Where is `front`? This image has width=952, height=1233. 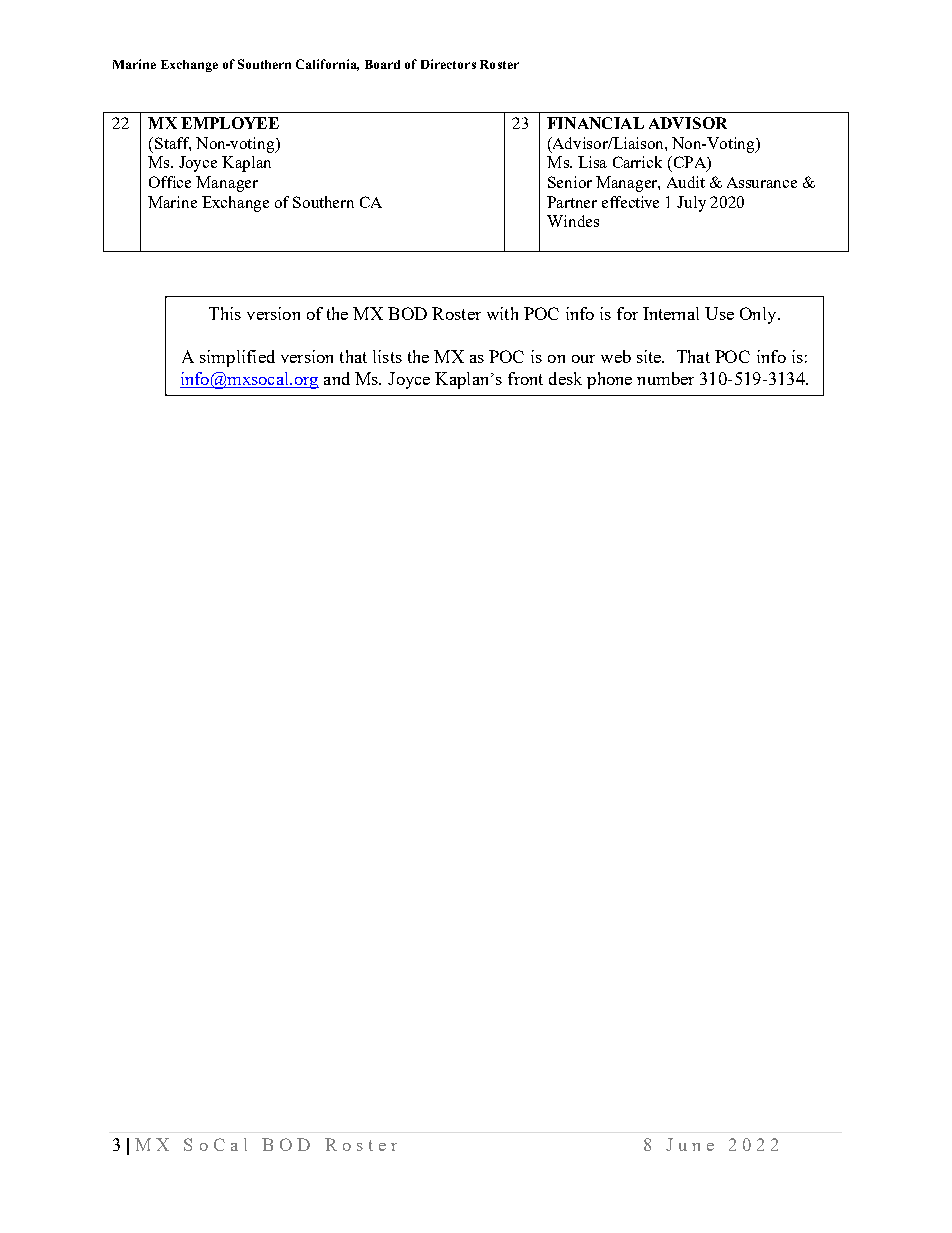
front is located at coordinates (525, 378).
